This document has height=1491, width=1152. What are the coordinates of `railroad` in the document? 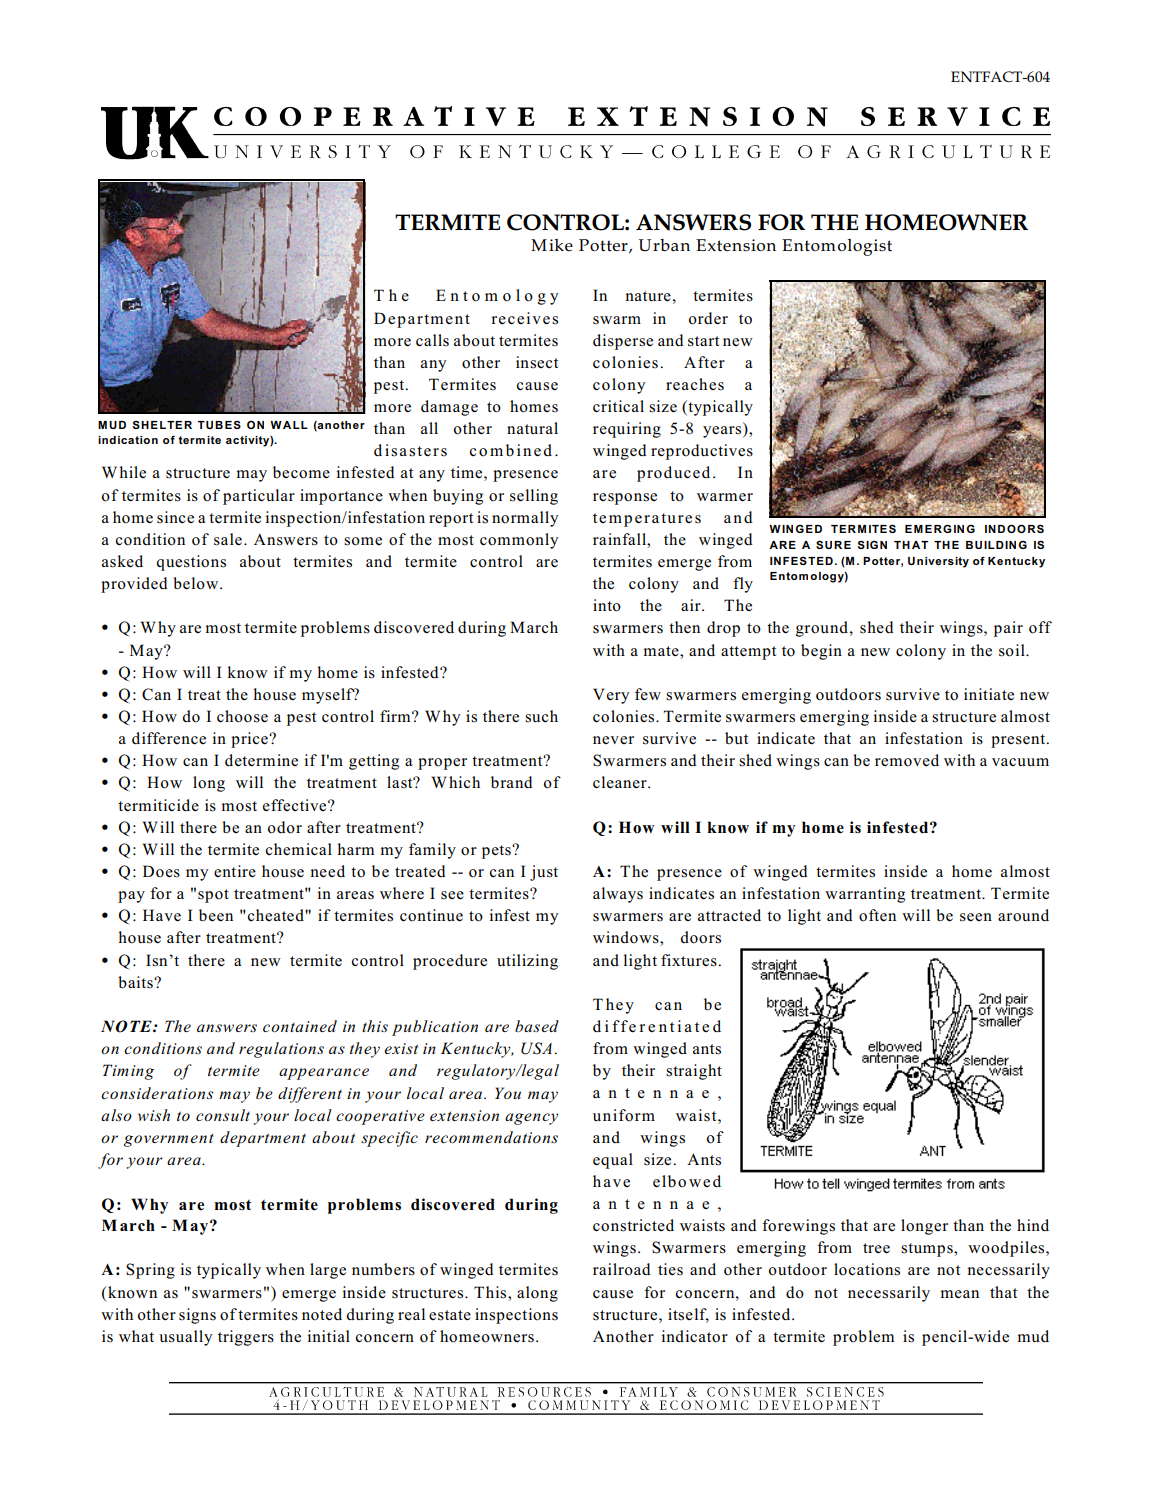 It's located at (622, 1269).
